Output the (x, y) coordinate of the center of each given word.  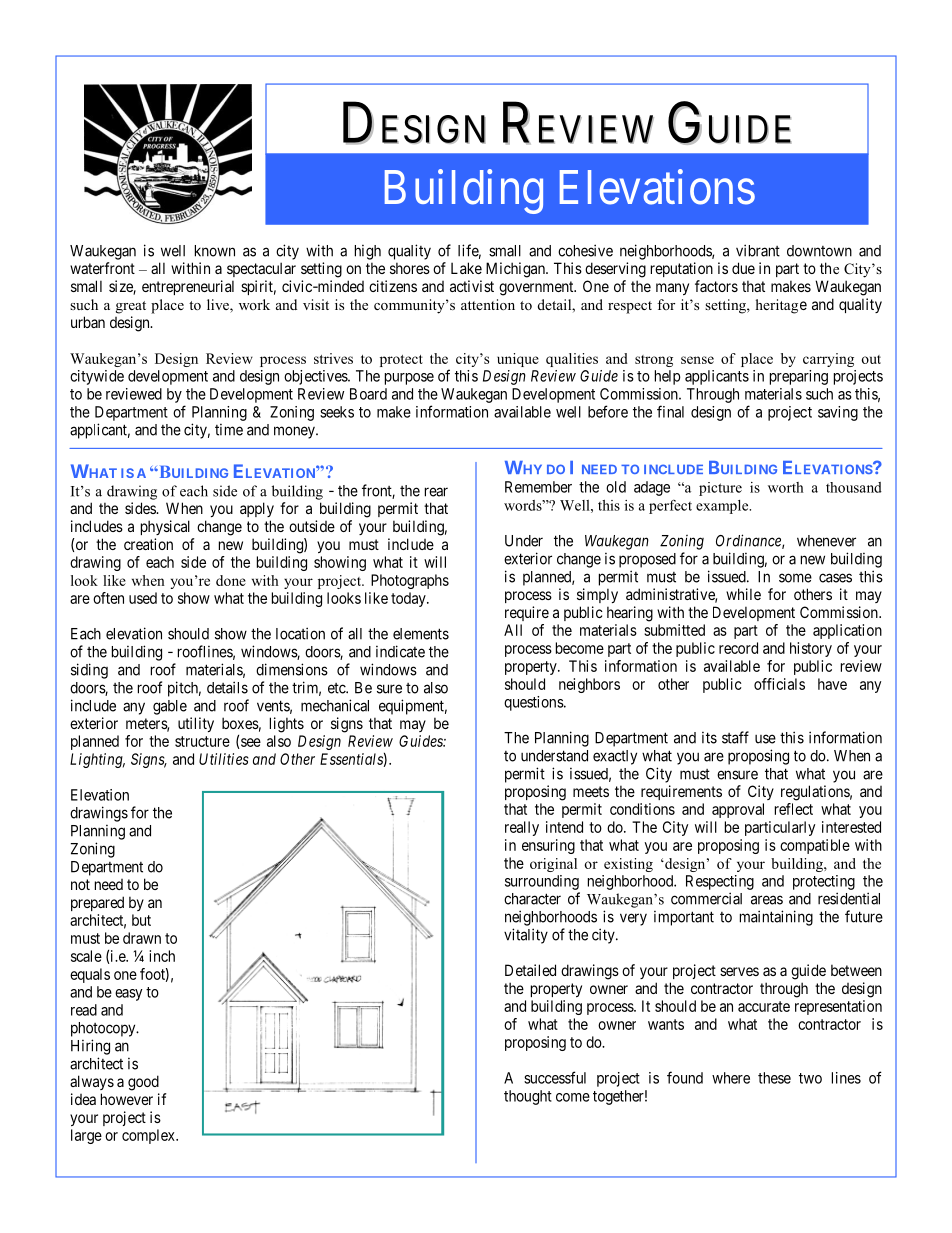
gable (170, 707)
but (141, 920)
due (743, 268)
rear (436, 492)
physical (165, 527)
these (774, 1078)
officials (779, 684)
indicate (400, 651)
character (532, 899)
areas (767, 900)
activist (472, 286)
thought (528, 1097)
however (127, 1099)
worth (786, 487)
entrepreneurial (188, 287)
